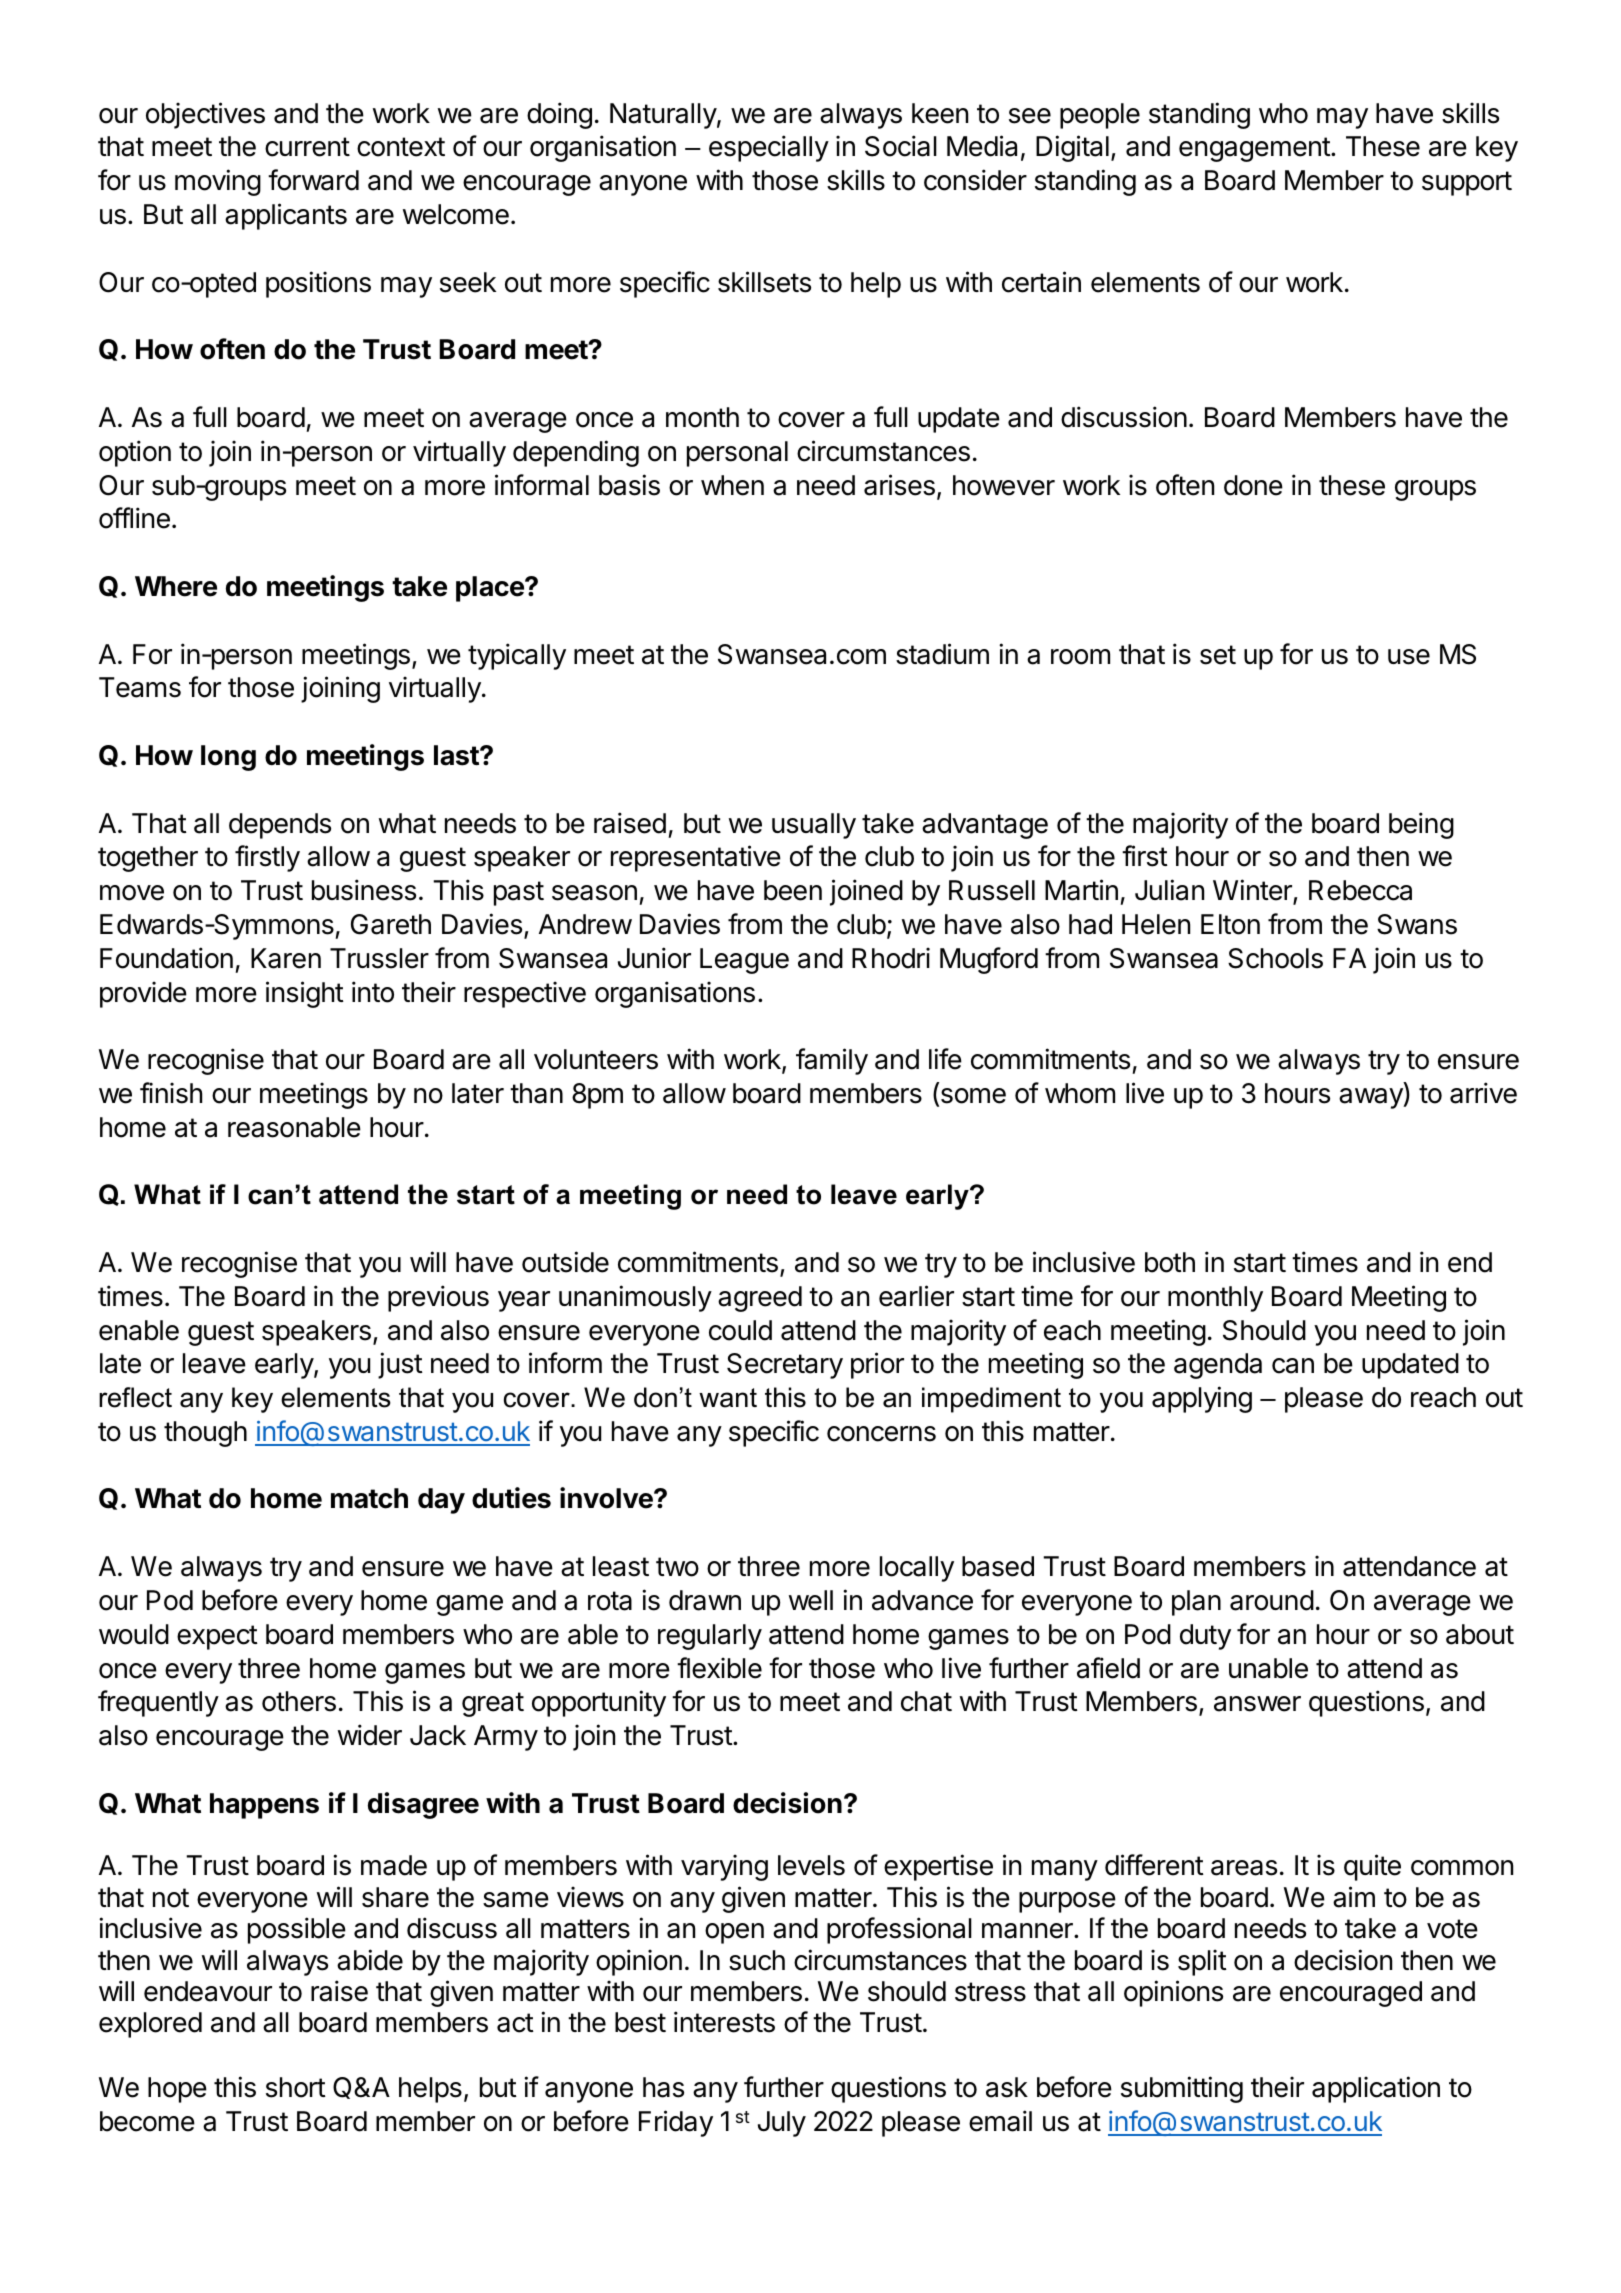 This image has height=2293, width=1621. What do you see at coordinates (769, 148) in the image?
I see `especially` at bounding box center [769, 148].
